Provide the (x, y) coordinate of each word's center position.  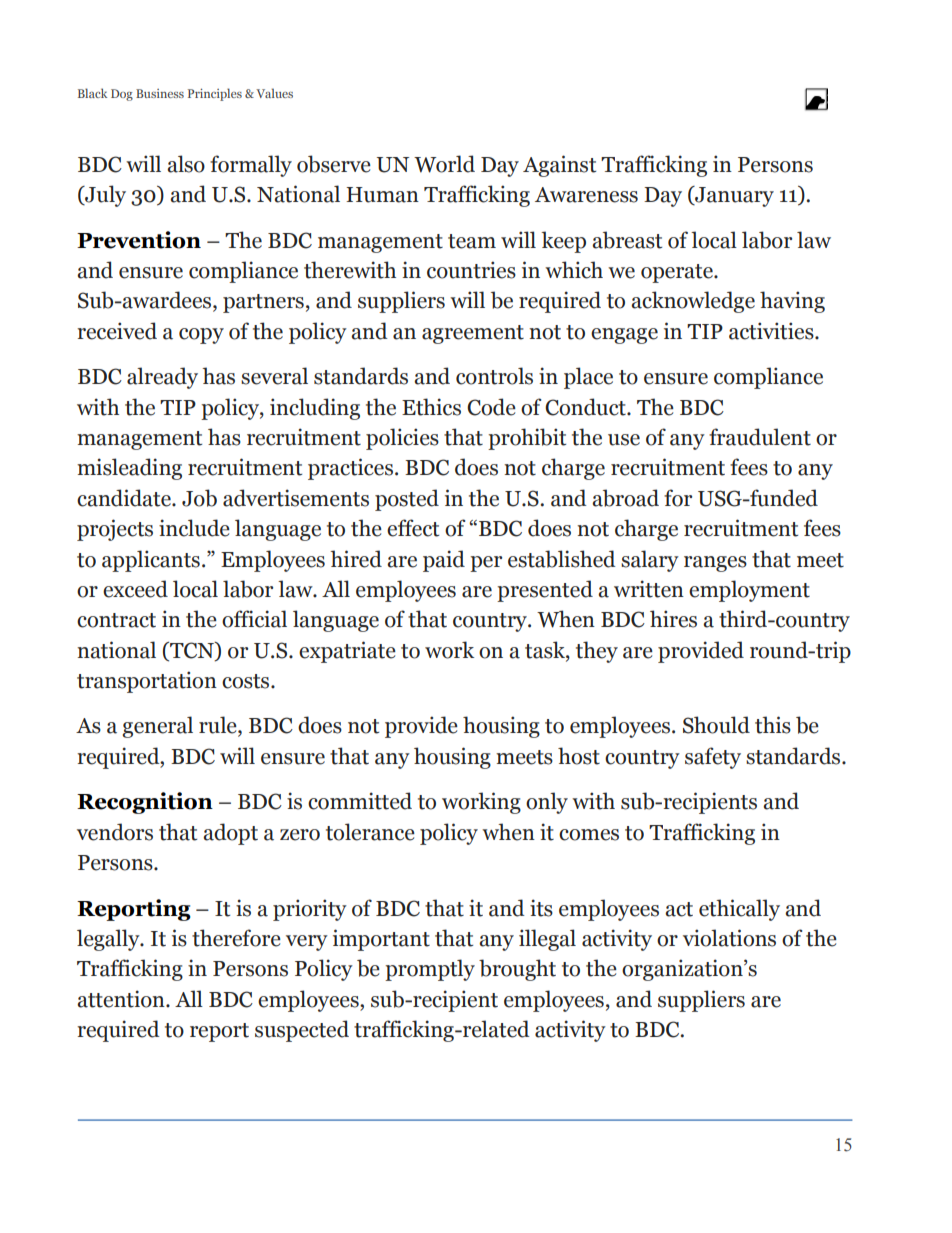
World (444, 164)
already (162, 378)
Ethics (431, 407)
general (157, 727)
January (733, 196)
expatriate (347, 652)
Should (716, 725)
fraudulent (760, 437)
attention (122, 999)
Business (160, 93)
